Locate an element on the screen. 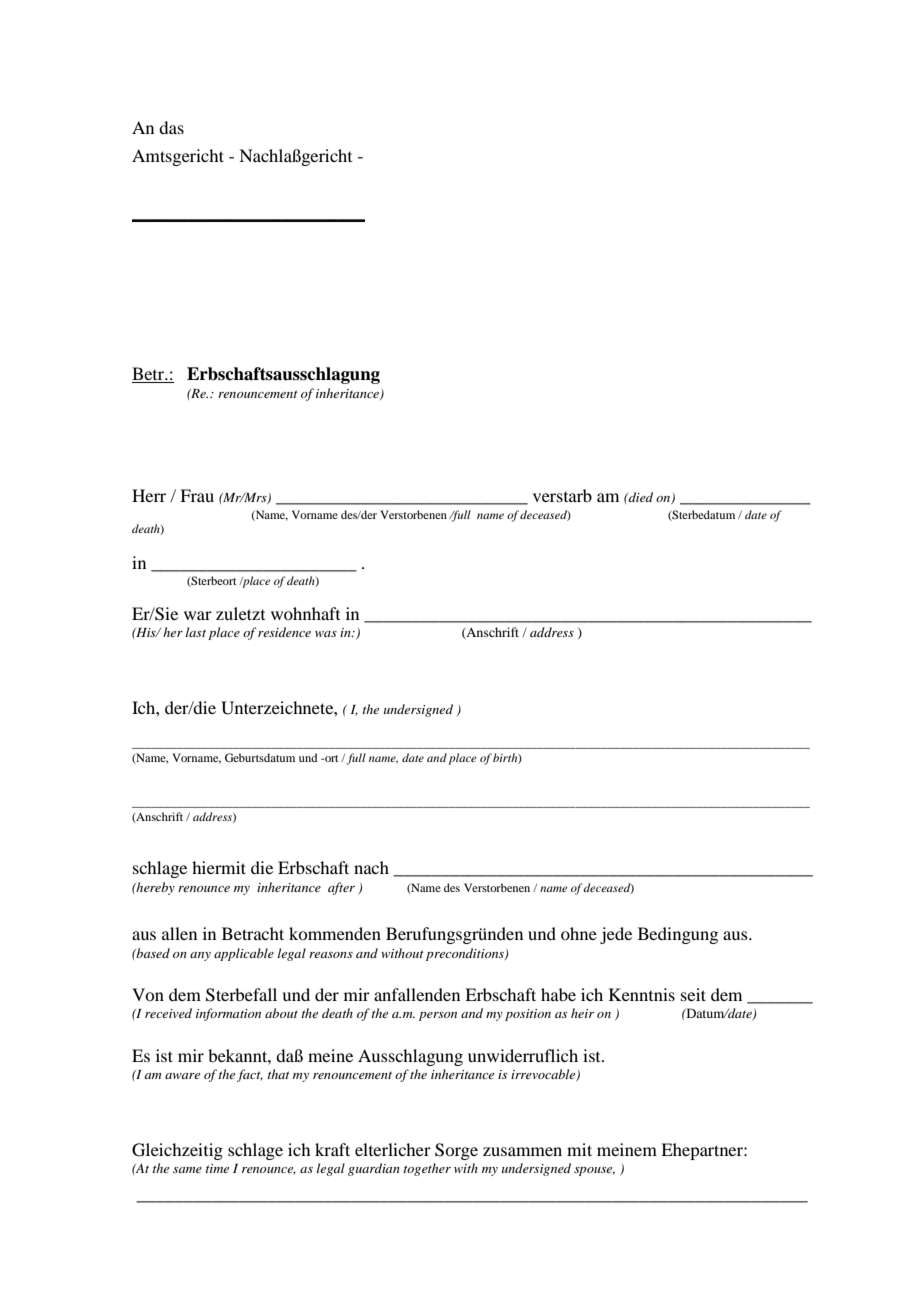  Frau is located at coordinates (197, 495).
